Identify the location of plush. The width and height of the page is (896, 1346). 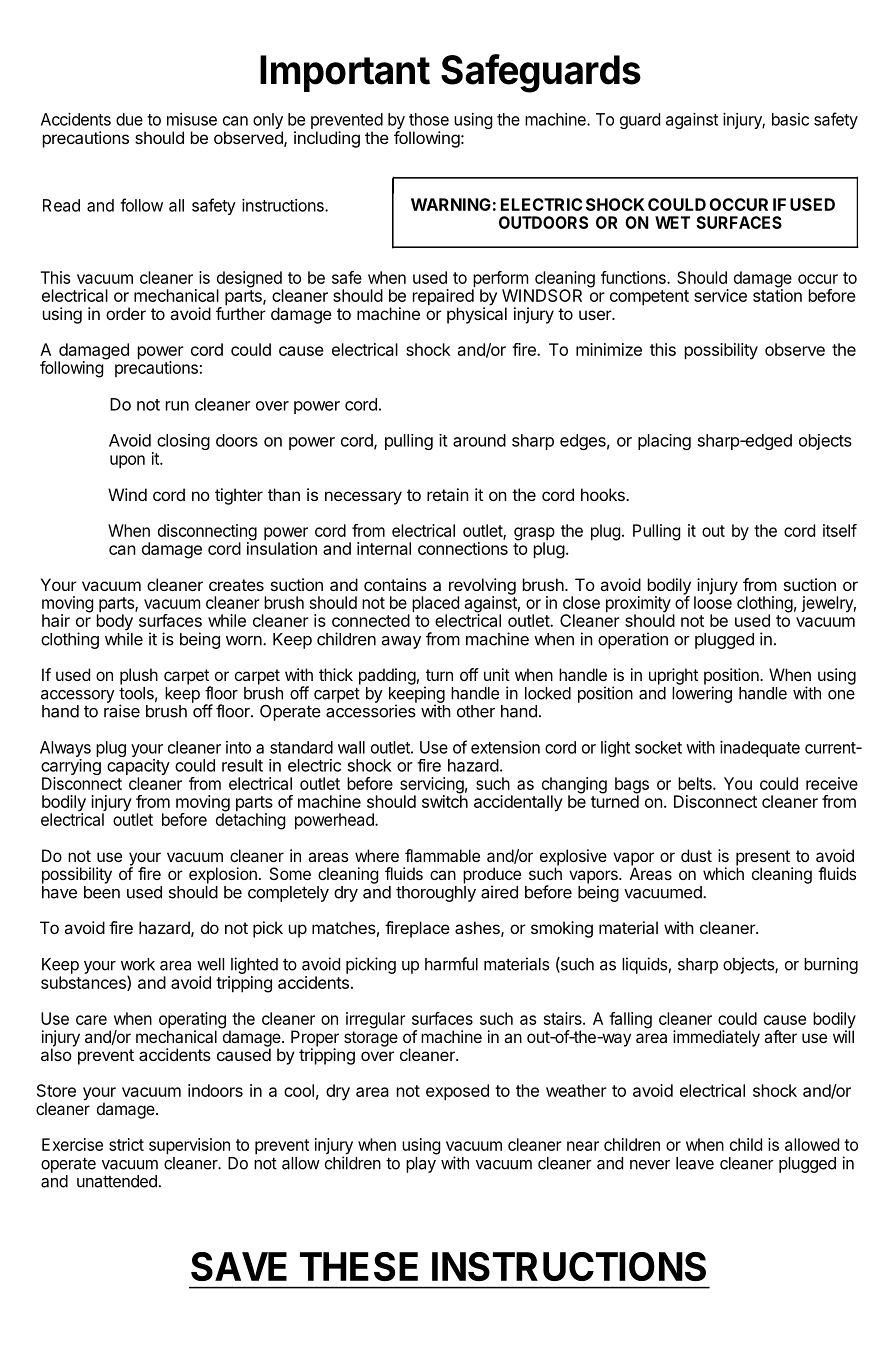
(139, 676).
